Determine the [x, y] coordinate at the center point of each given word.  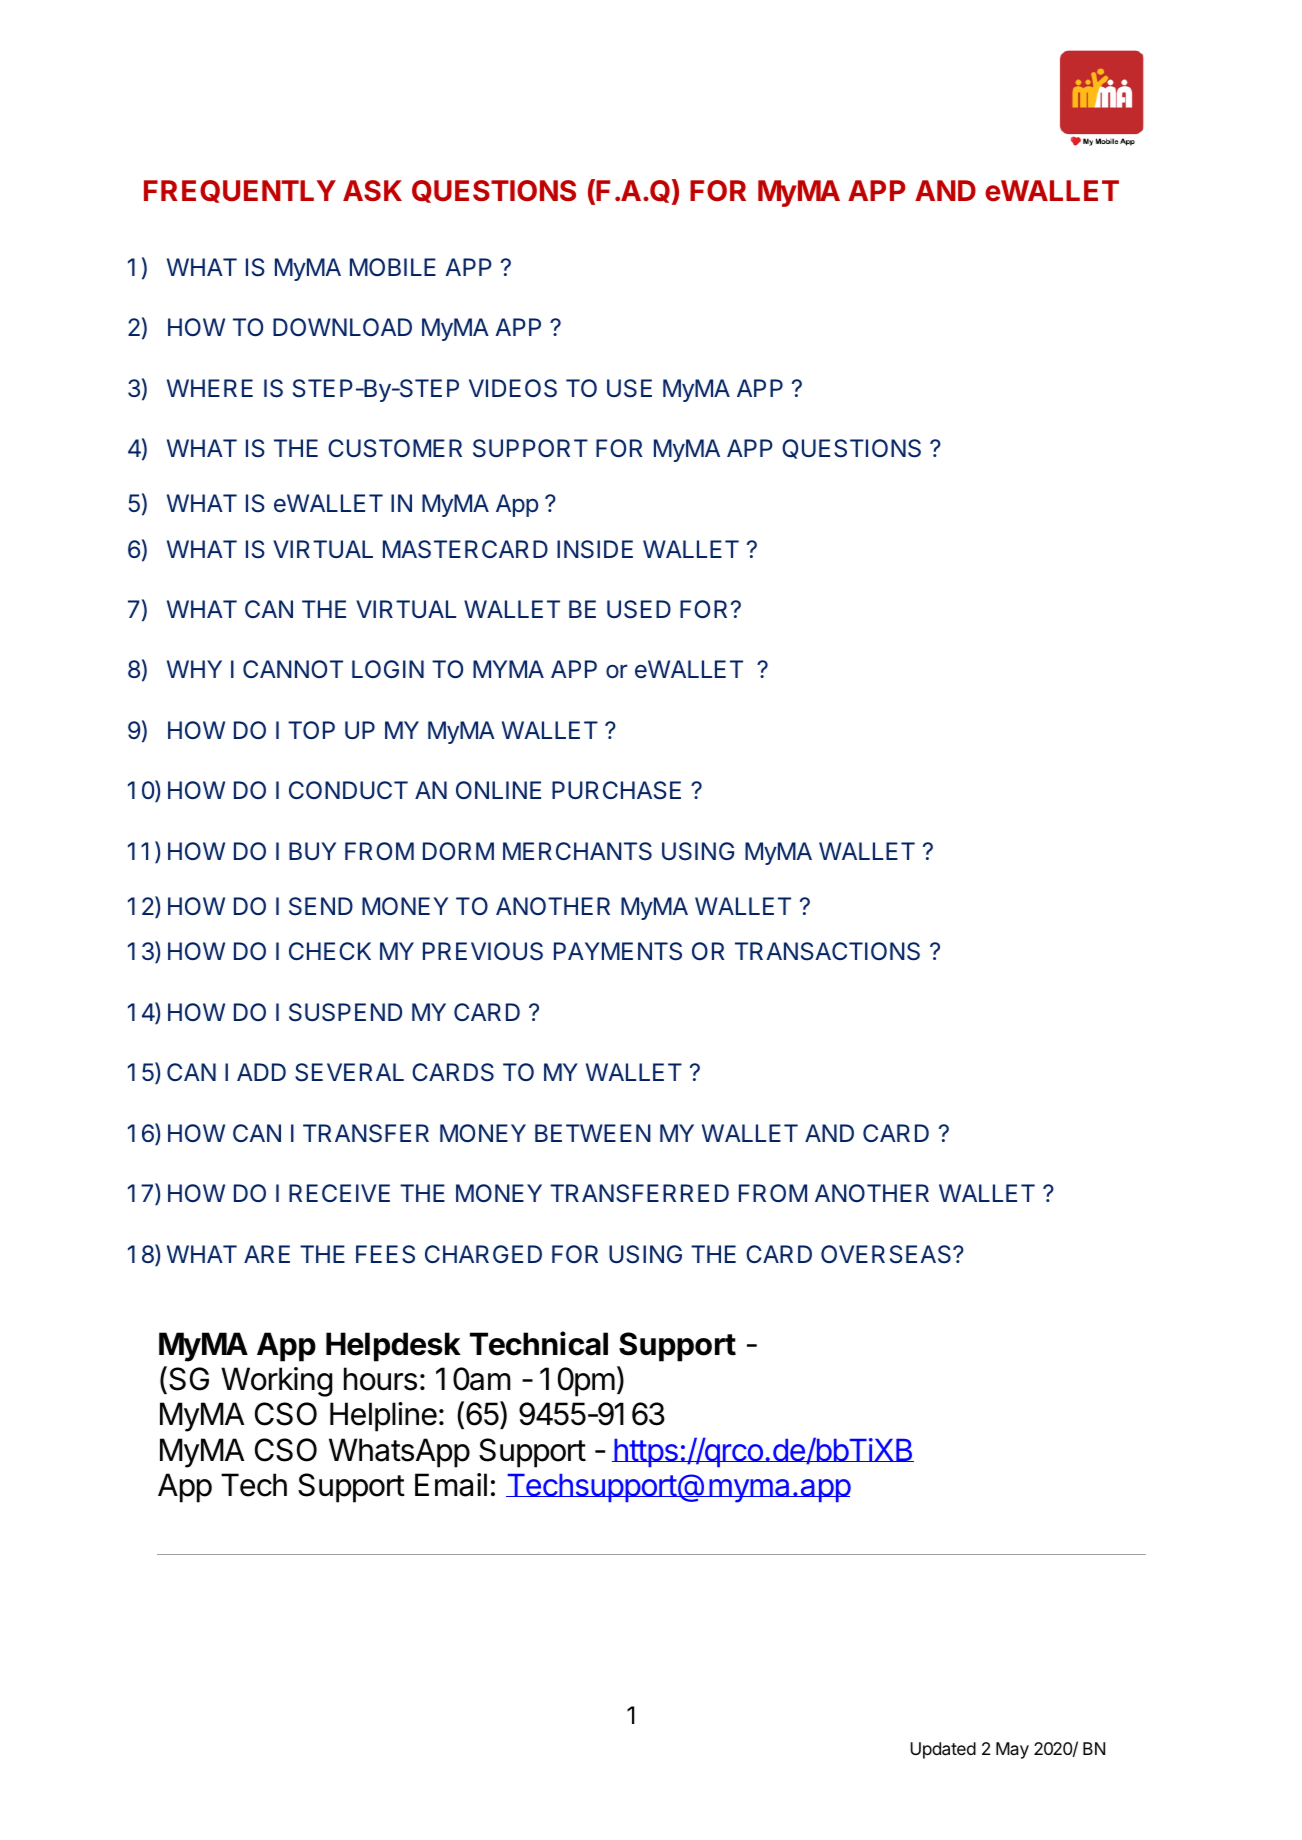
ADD [261, 1072]
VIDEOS [513, 388]
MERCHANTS [577, 851]
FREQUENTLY [240, 191]
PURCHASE [616, 790]
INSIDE [595, 549]
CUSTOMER [395, 448]
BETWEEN [593, 1133]
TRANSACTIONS [827, 951]
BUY [312, 851]
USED [639, 609]
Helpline [383, 1417]
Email [451, 1485]
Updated [943, 1750]
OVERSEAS [887, 1254]
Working [276, 1382]
